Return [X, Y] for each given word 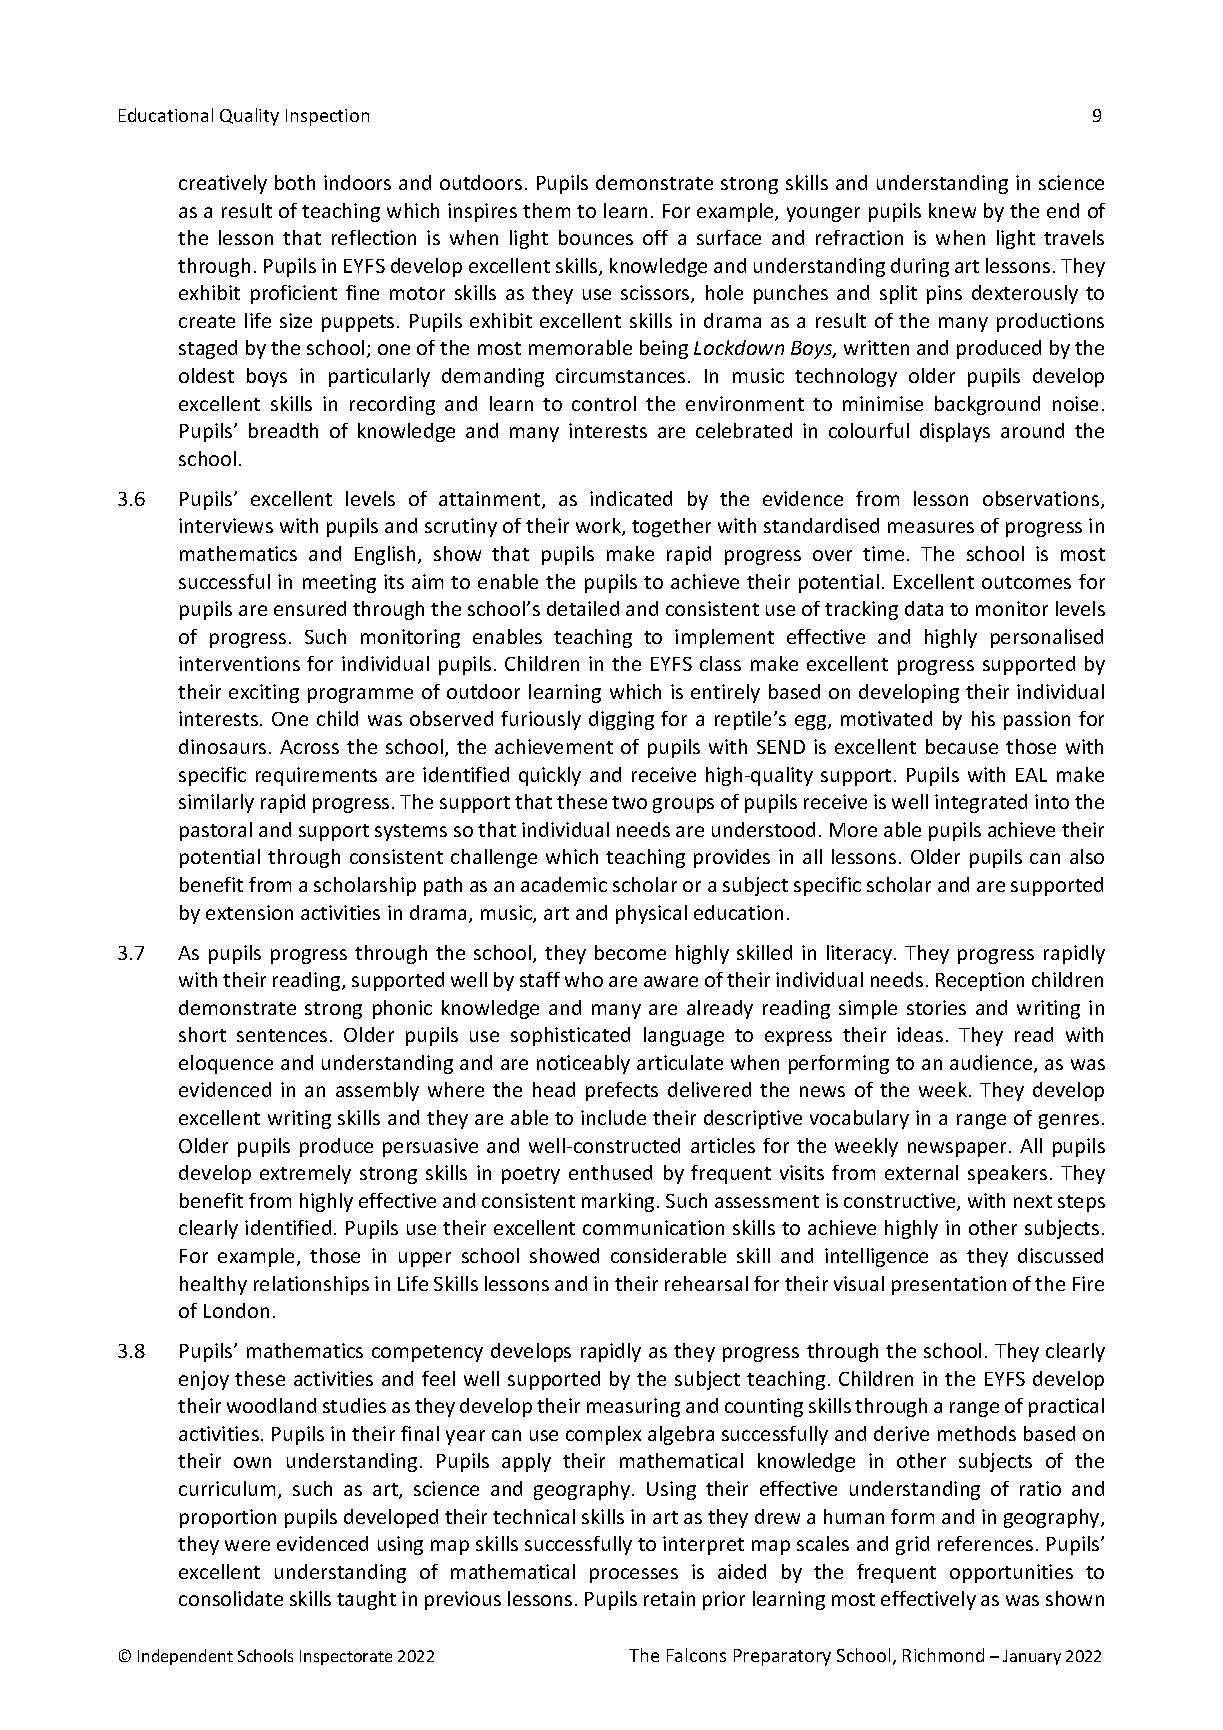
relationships [311, 1285]
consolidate [231, 1598]
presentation [949, 1285]
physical [651, 914]
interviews [226, 525]
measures [931, 527]
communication [653, 1227]
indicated [631, 498]
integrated [981, 803]
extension [249, 912]
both [295, 182]
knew [952, 210]
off [655, 237]
